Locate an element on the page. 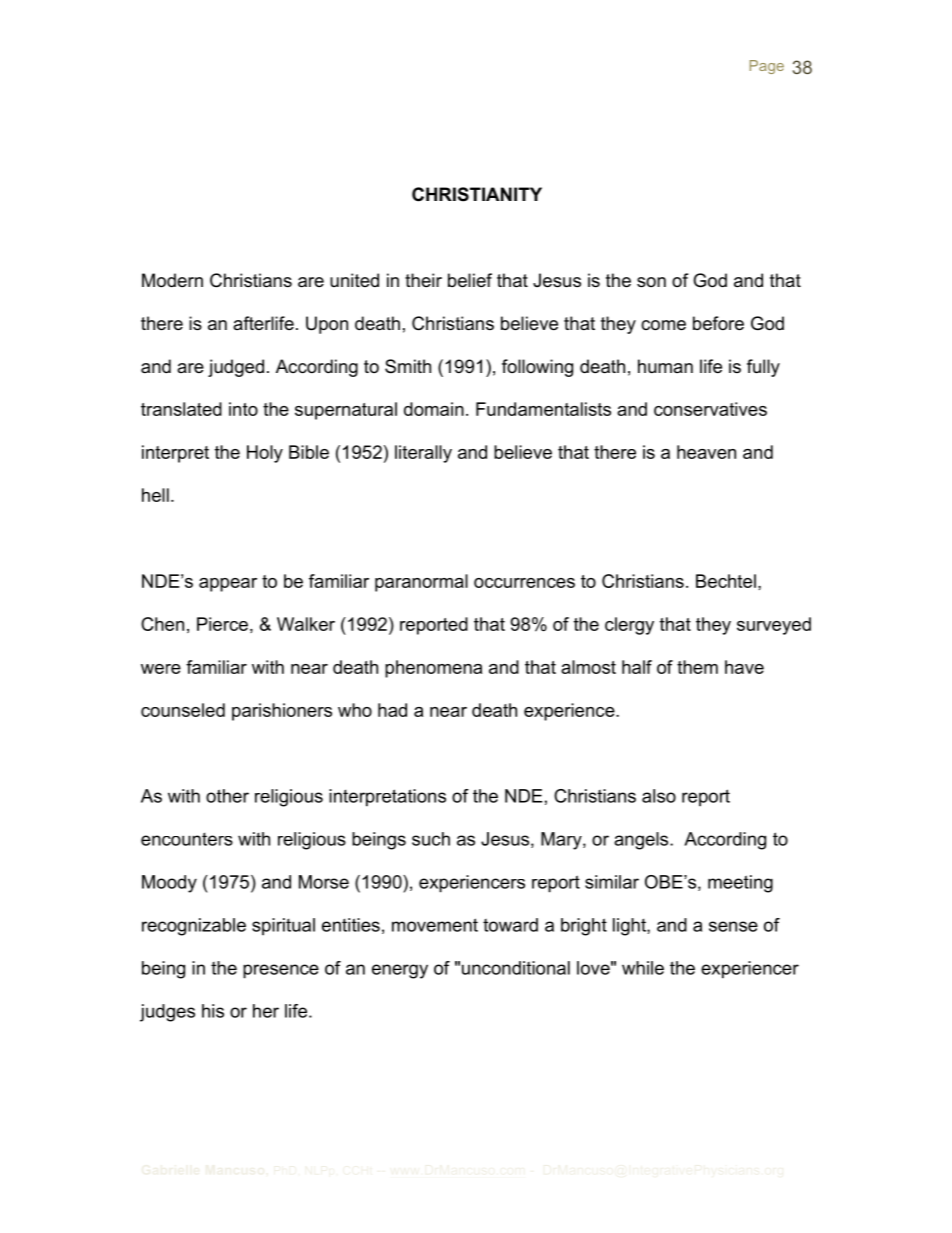  his is located at coordinates (213, 1011).
